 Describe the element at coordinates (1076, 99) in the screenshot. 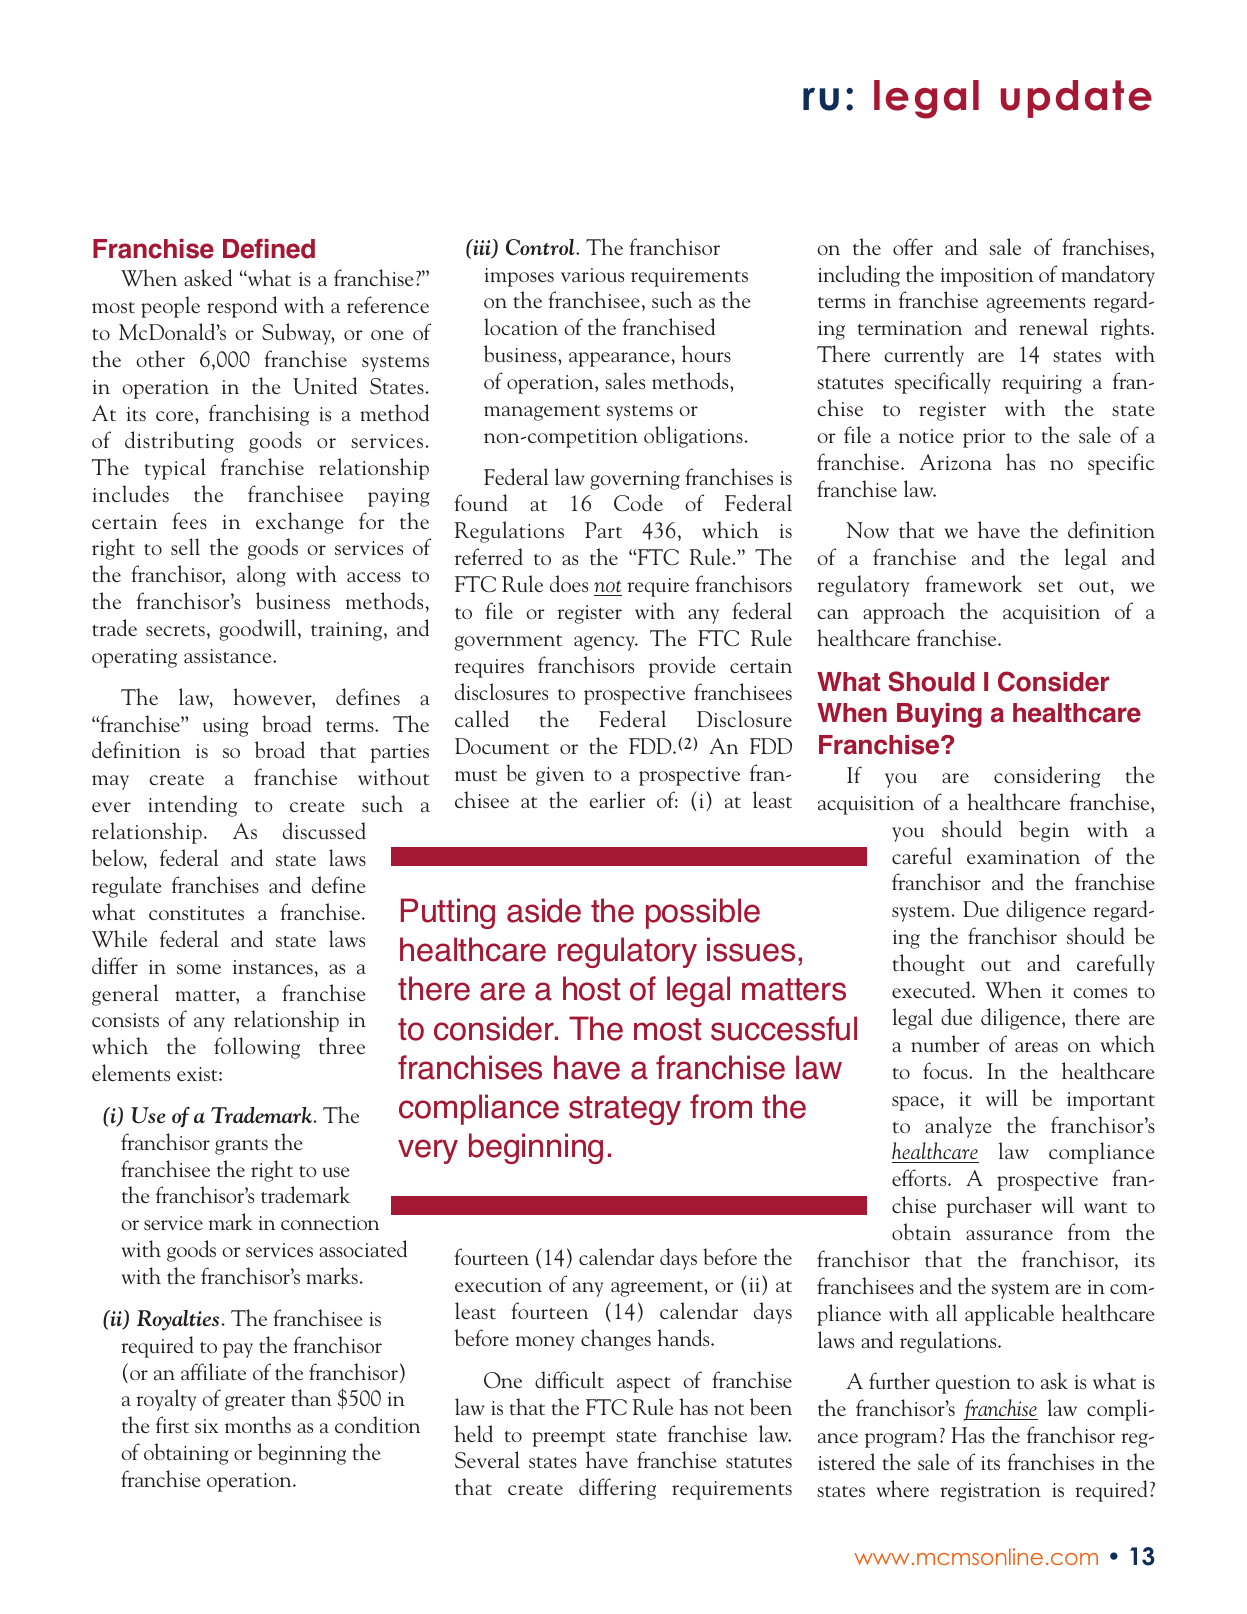

I see `update` at that location.
